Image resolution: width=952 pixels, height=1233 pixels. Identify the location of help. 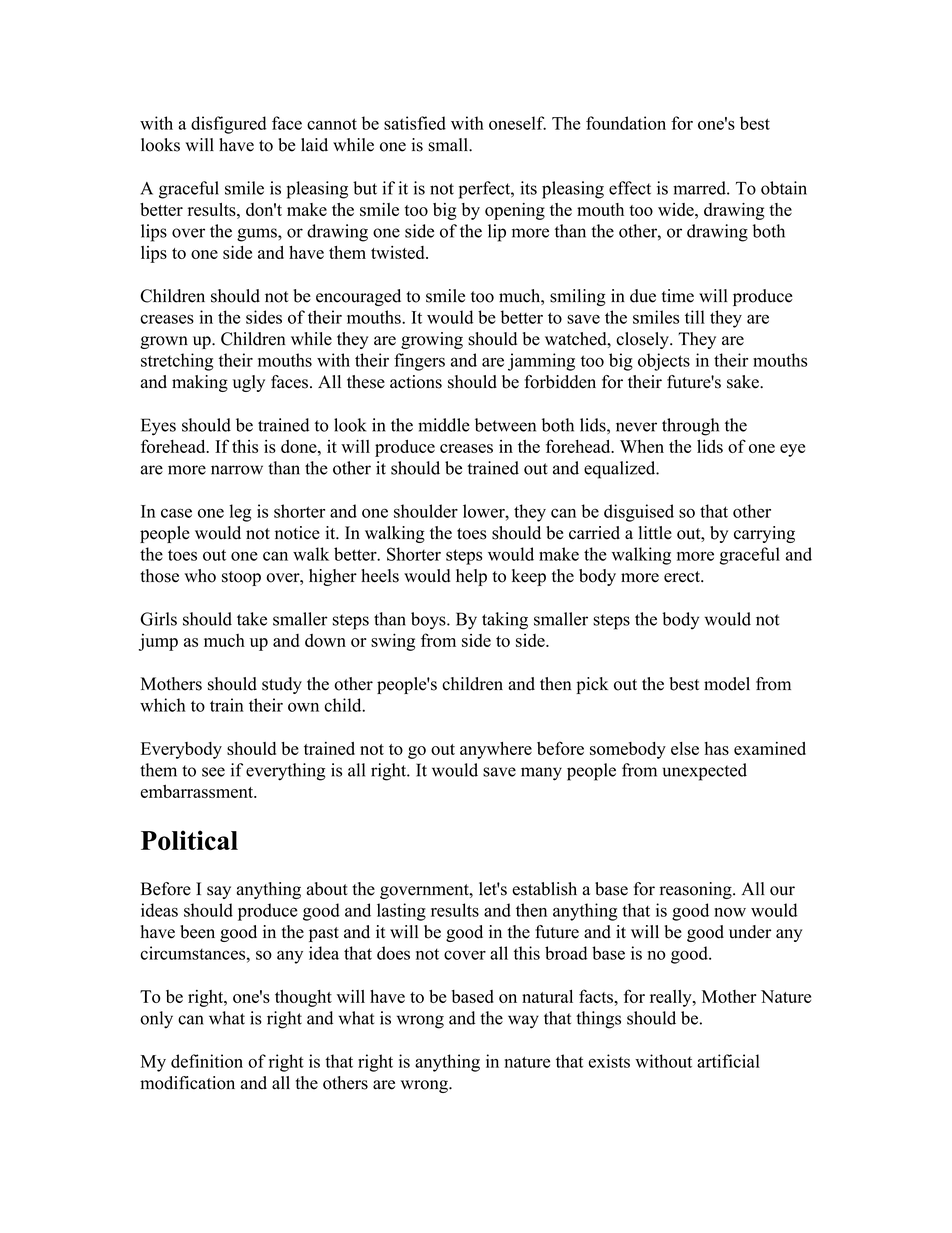
(471, 577).
